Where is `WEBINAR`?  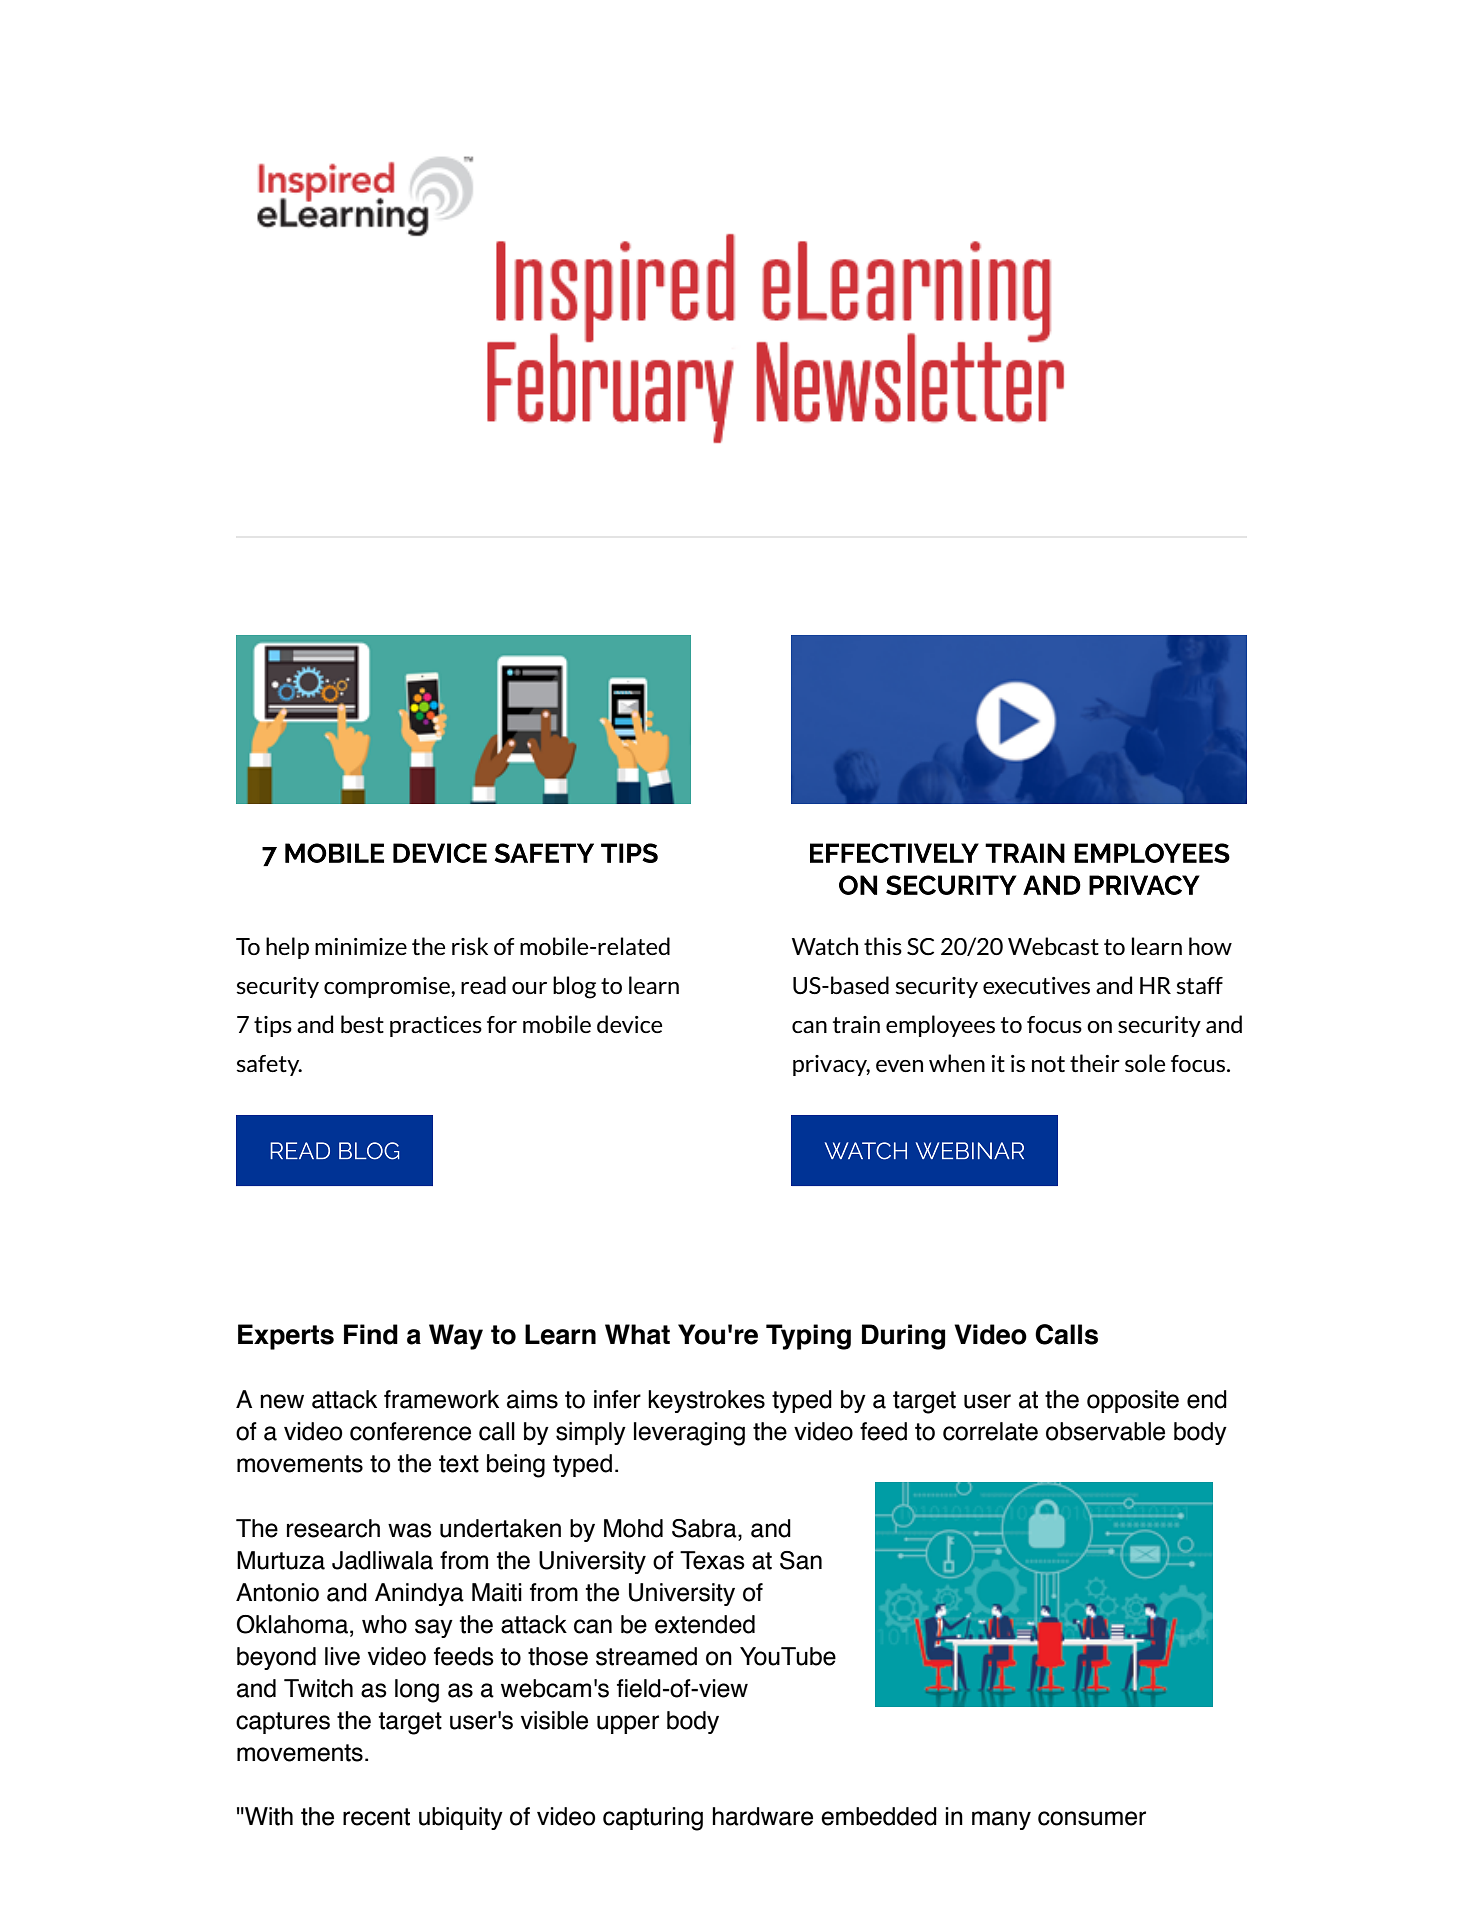
WEBINAR is located at coordinates (970, 1150).
